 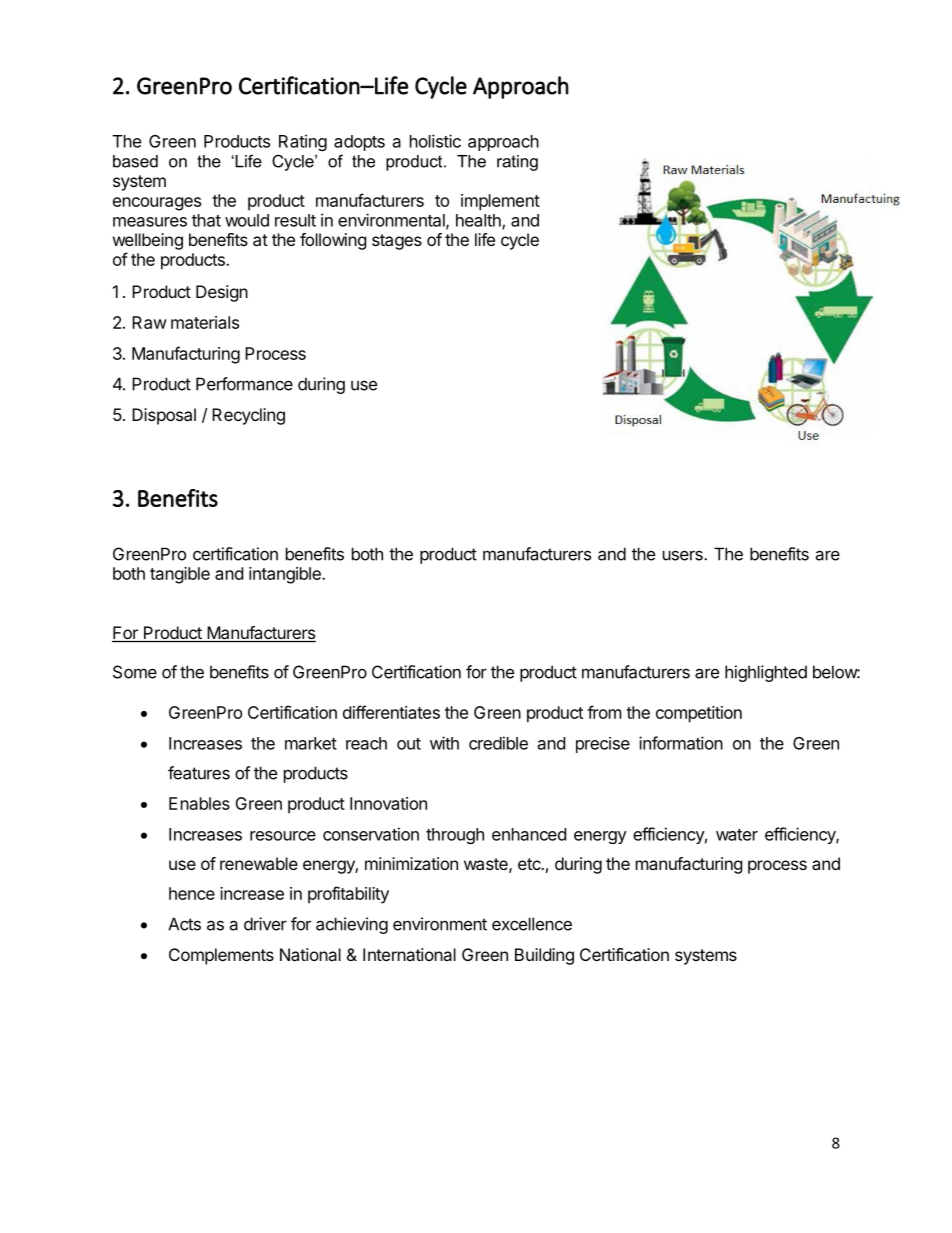 I want to click on highlighted, so click(x=766, y=673).
